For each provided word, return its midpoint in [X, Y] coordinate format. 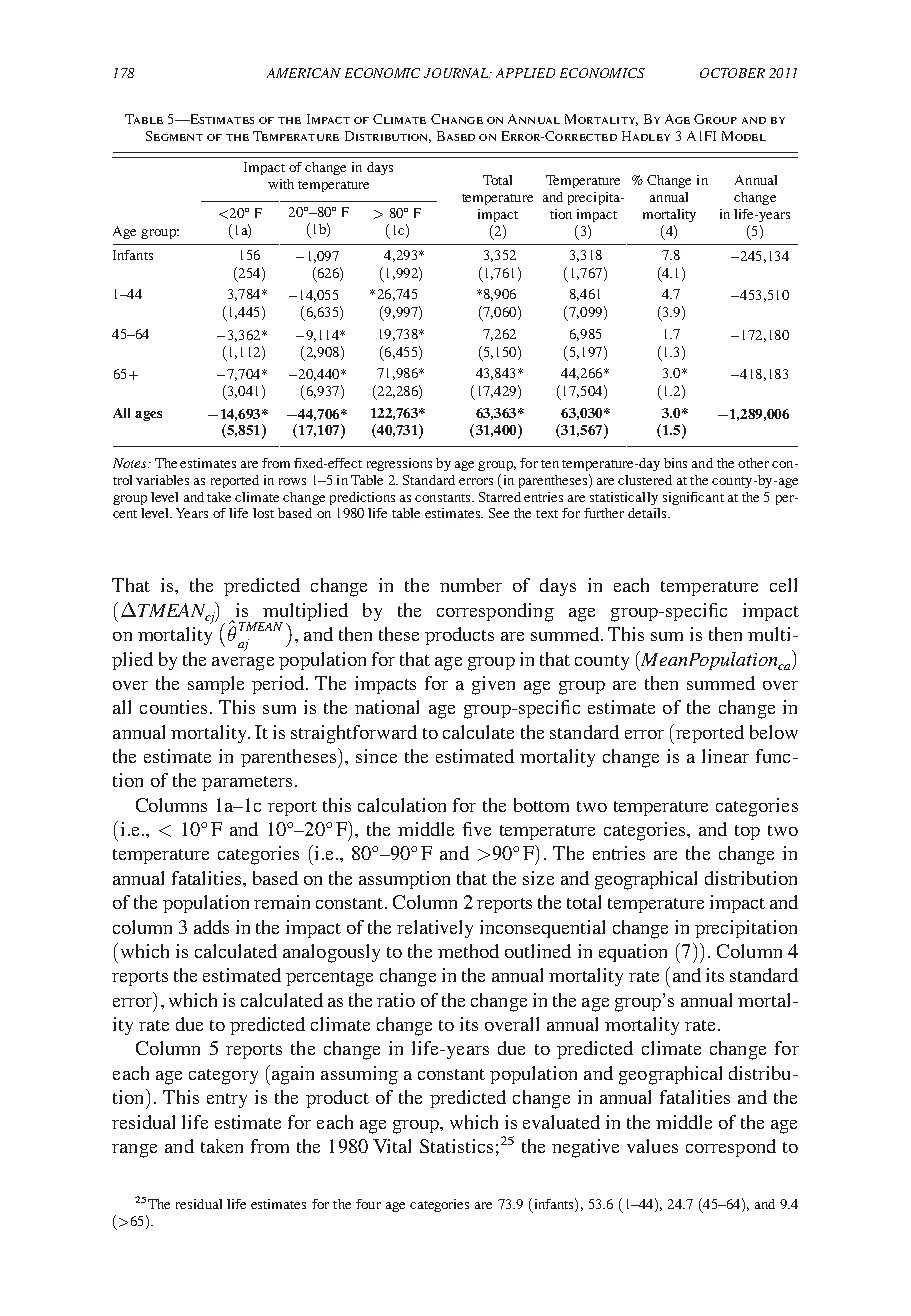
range [134, 1151]
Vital [392, 1146]
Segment [174, 136]
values [652, 1146]
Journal [457, 73]
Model [744, 136]
